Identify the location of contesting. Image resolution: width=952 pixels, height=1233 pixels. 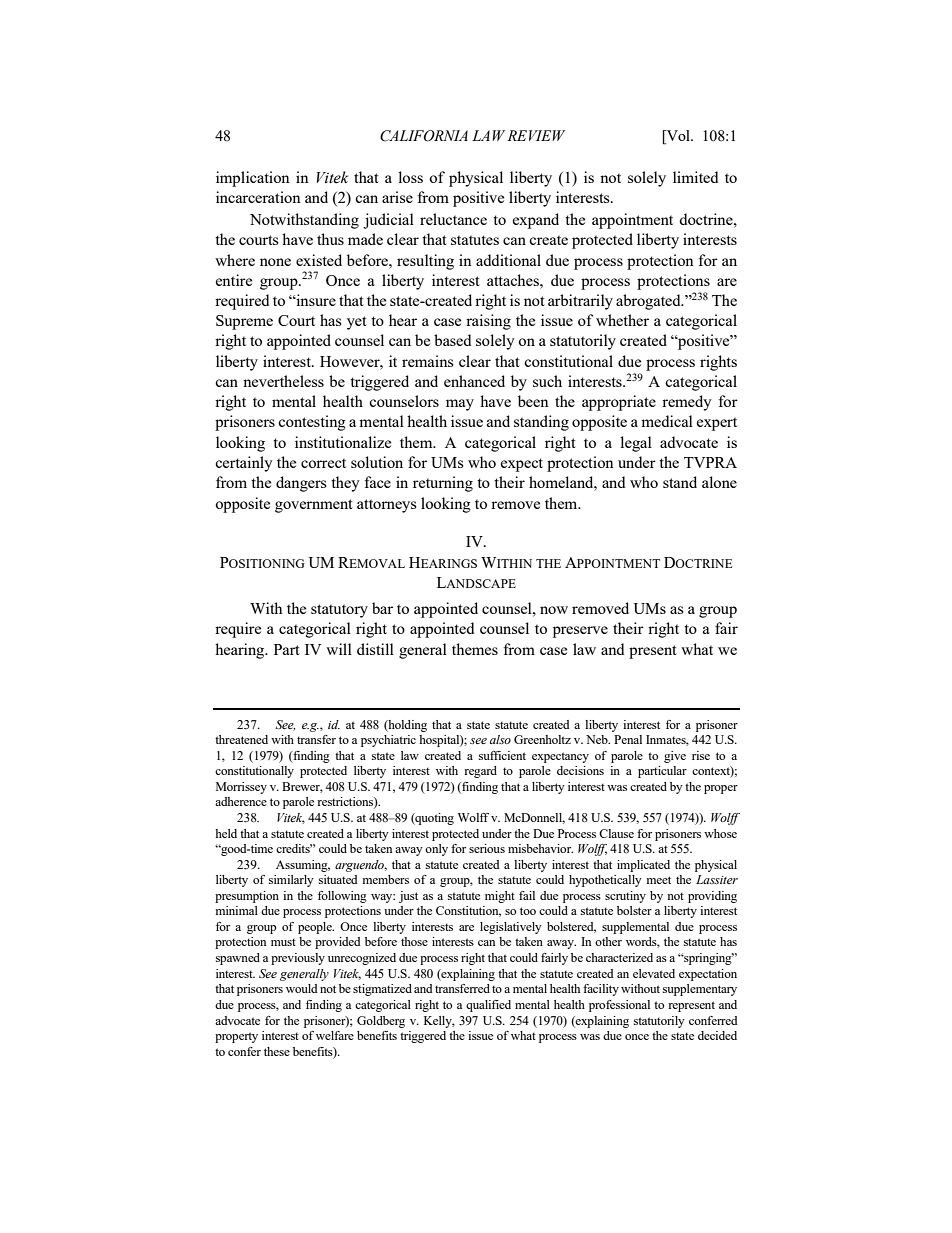
(312, 423).
